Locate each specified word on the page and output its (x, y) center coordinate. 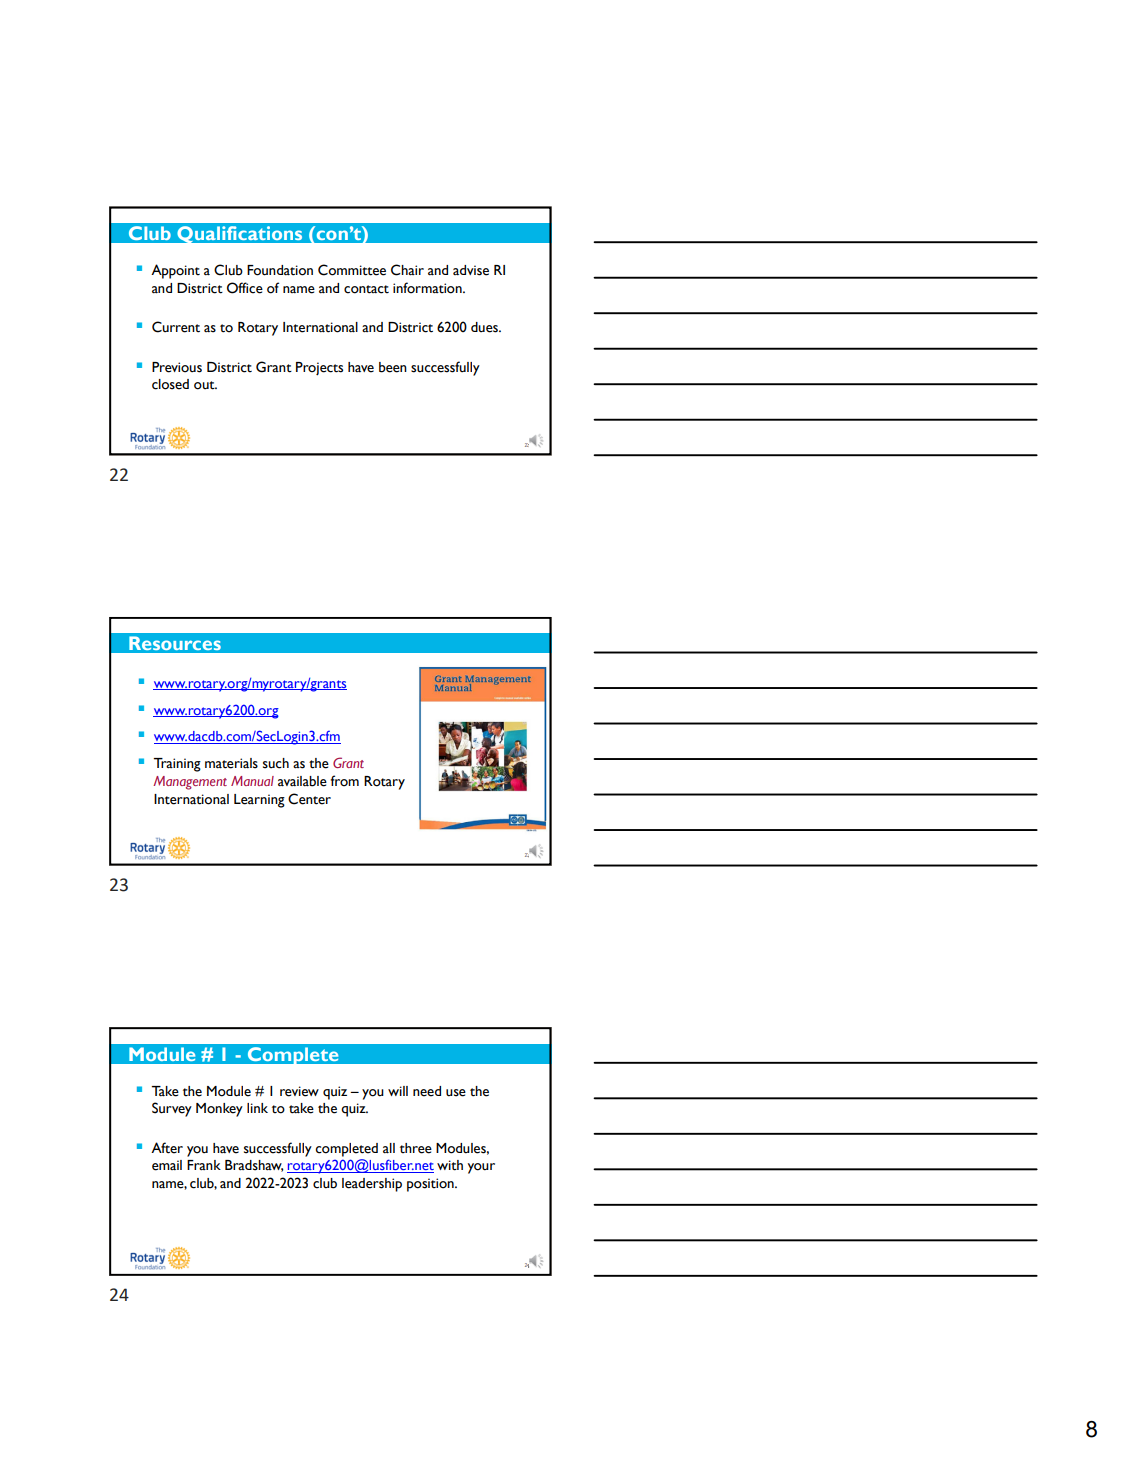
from (344, 781)
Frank (204, 1165)
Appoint (175, 271)
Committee (352, 270)
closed (170, 384)
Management (190, 783)
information (428, 288)
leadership (372, 1185)
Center (309, 799)
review (299, 1091)
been (393, 367)
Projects (319, 369)
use (456, 1093)
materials (231, 763)
